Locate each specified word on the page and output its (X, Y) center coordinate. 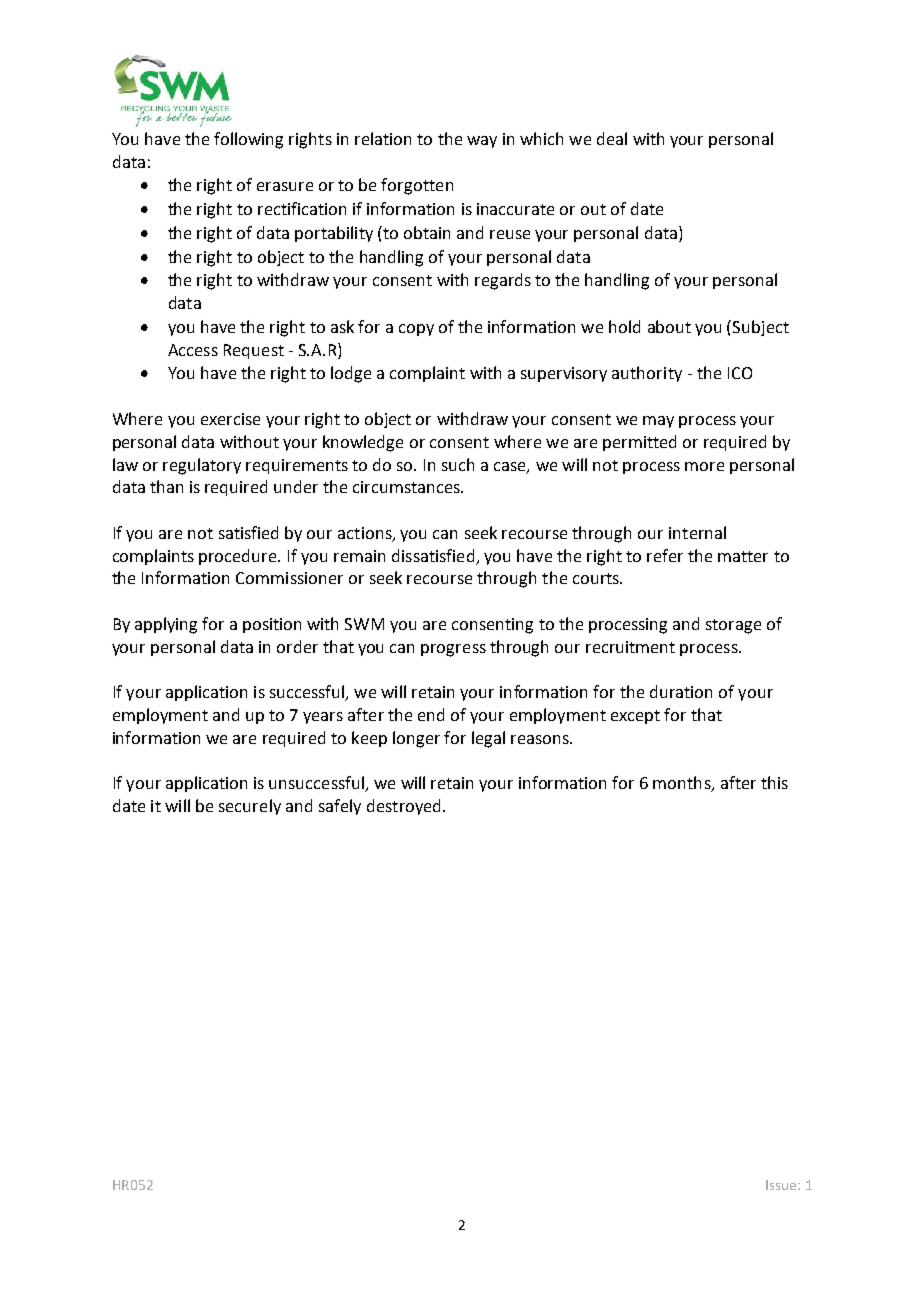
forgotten (417, 186)
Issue (782, 1185)
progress (453, 650)
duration (681, 691)
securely (250, 807)
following (248, 140)
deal (612, 138)
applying (166, 625)
